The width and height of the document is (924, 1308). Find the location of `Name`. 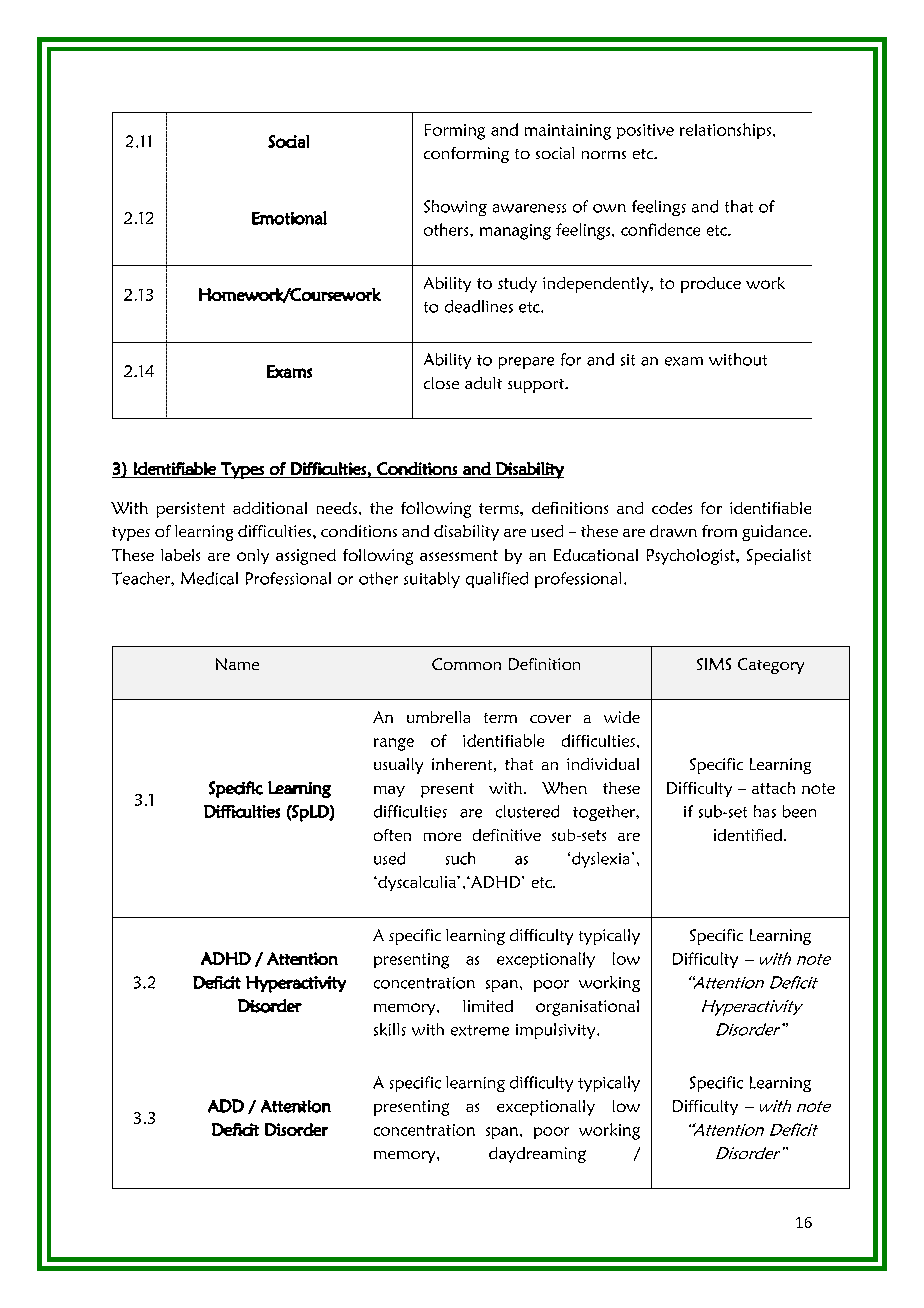

Name is located at coordinates (237, 664).
